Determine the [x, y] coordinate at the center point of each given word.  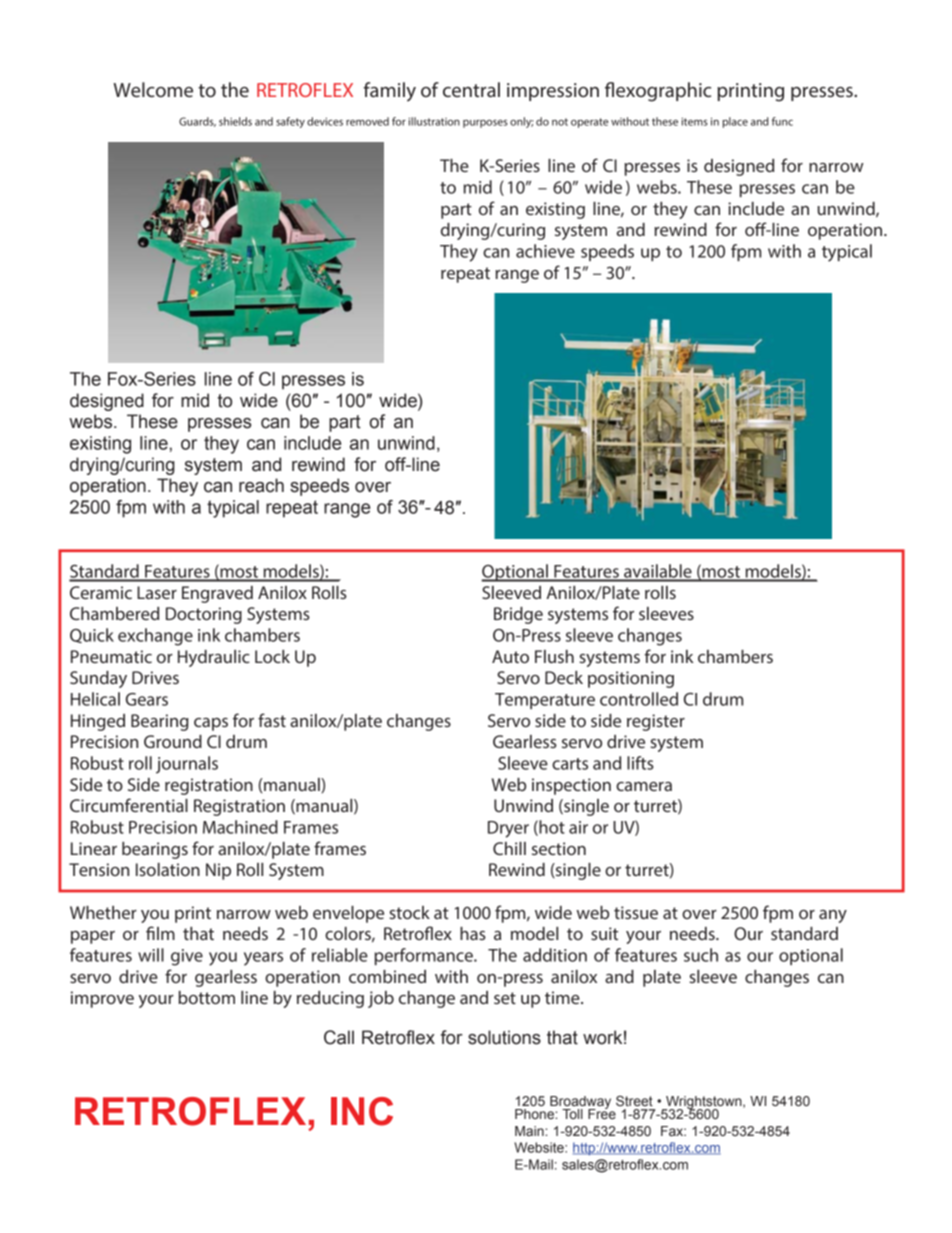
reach [261, 485]
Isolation [168, 869]
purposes [485, 123]
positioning [631, 679]
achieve [545, 251]
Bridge [518, 615]
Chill [509, 848]
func [782, 121]
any [833, 916]
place [735, 122]
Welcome [153, 89]
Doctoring [204, 615]
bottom [206, 997]
